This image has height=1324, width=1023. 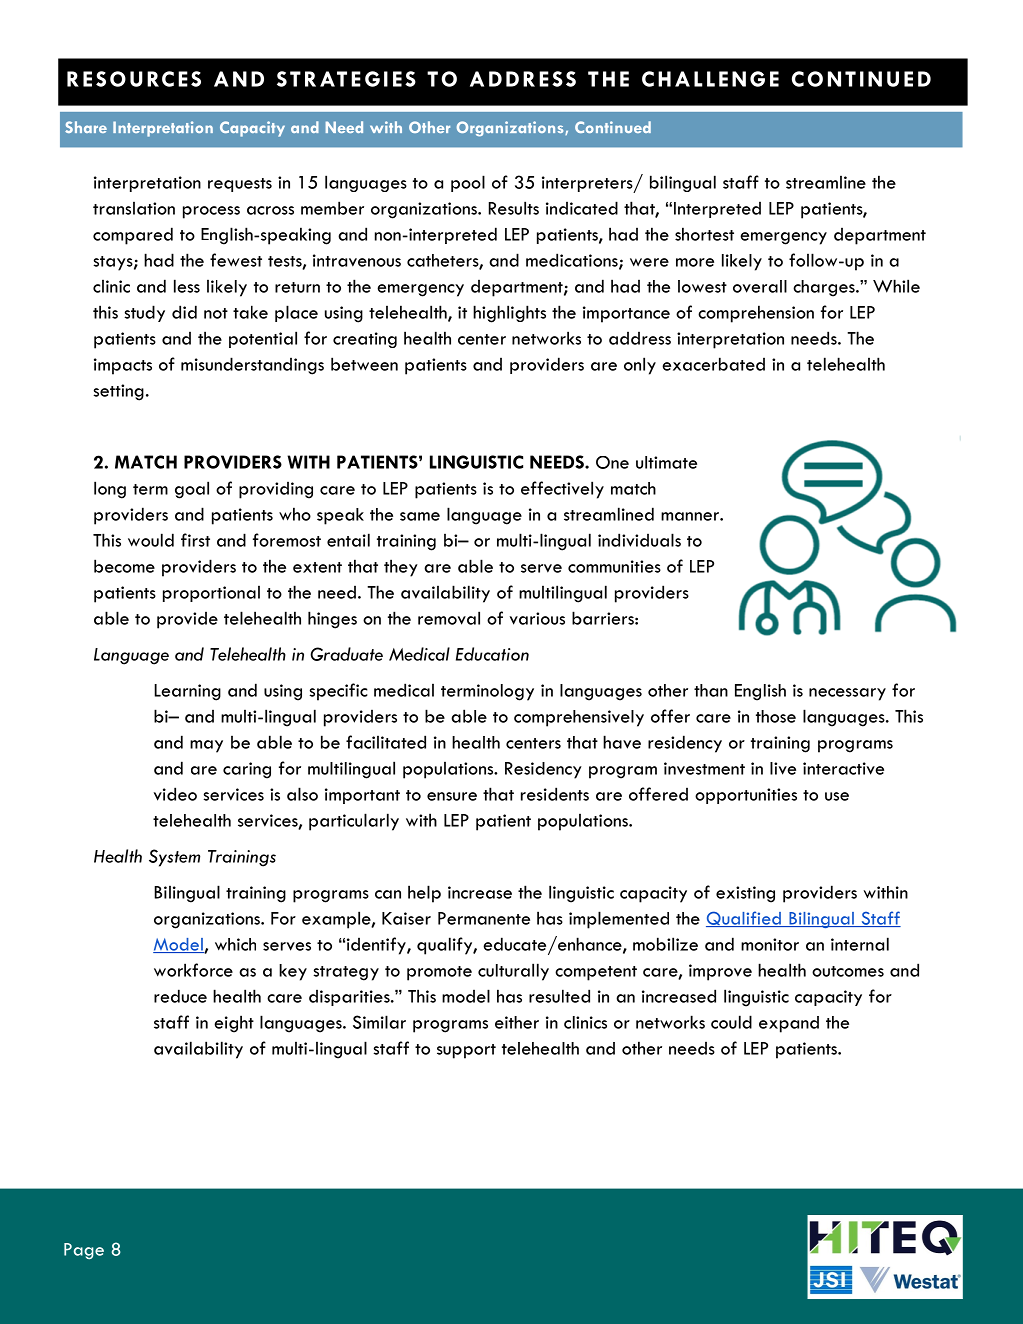 I want to click on those, so click(x=776, y=716).
